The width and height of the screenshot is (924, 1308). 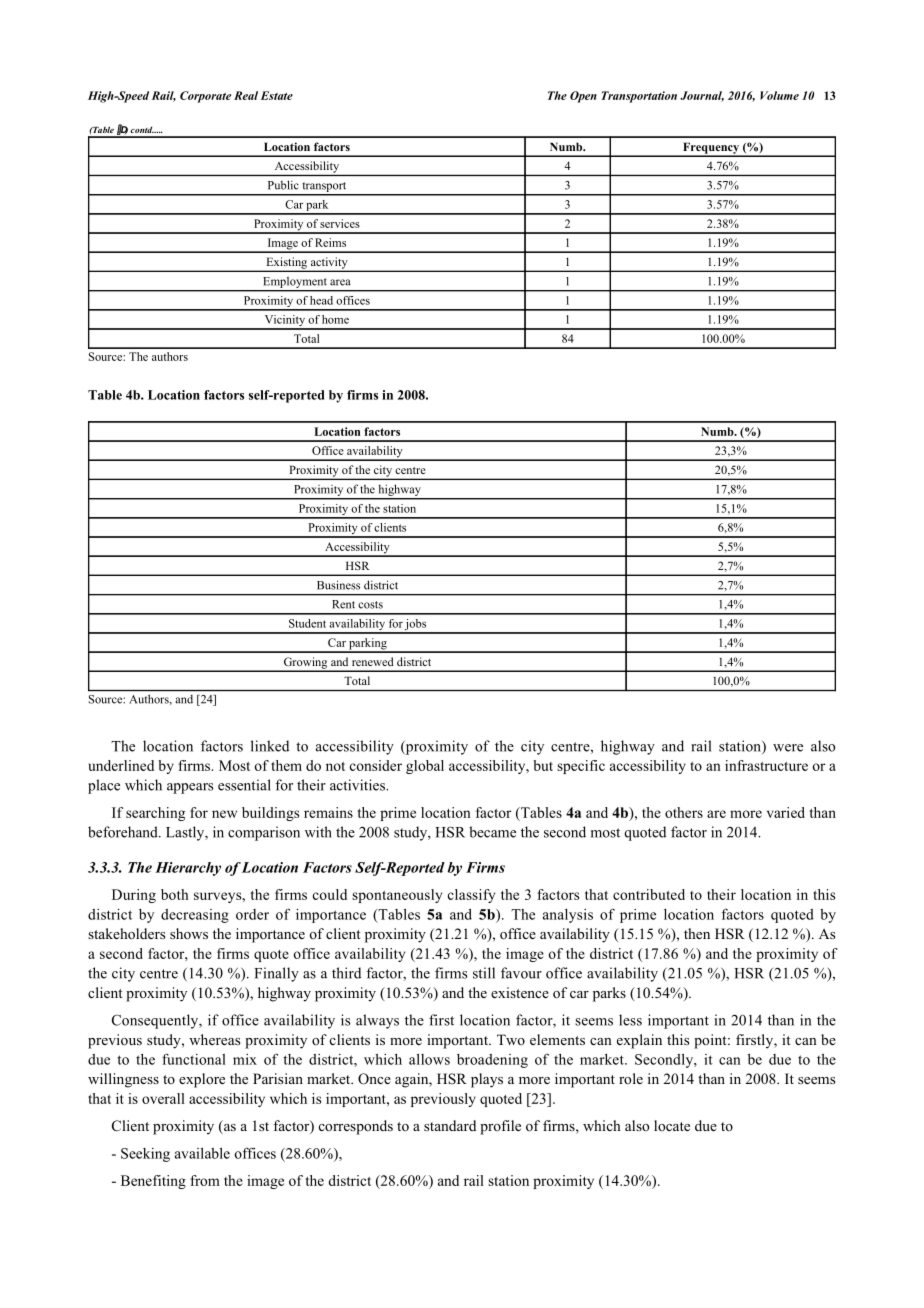 I want to click on Corporate, so click(x=205, y=97).
